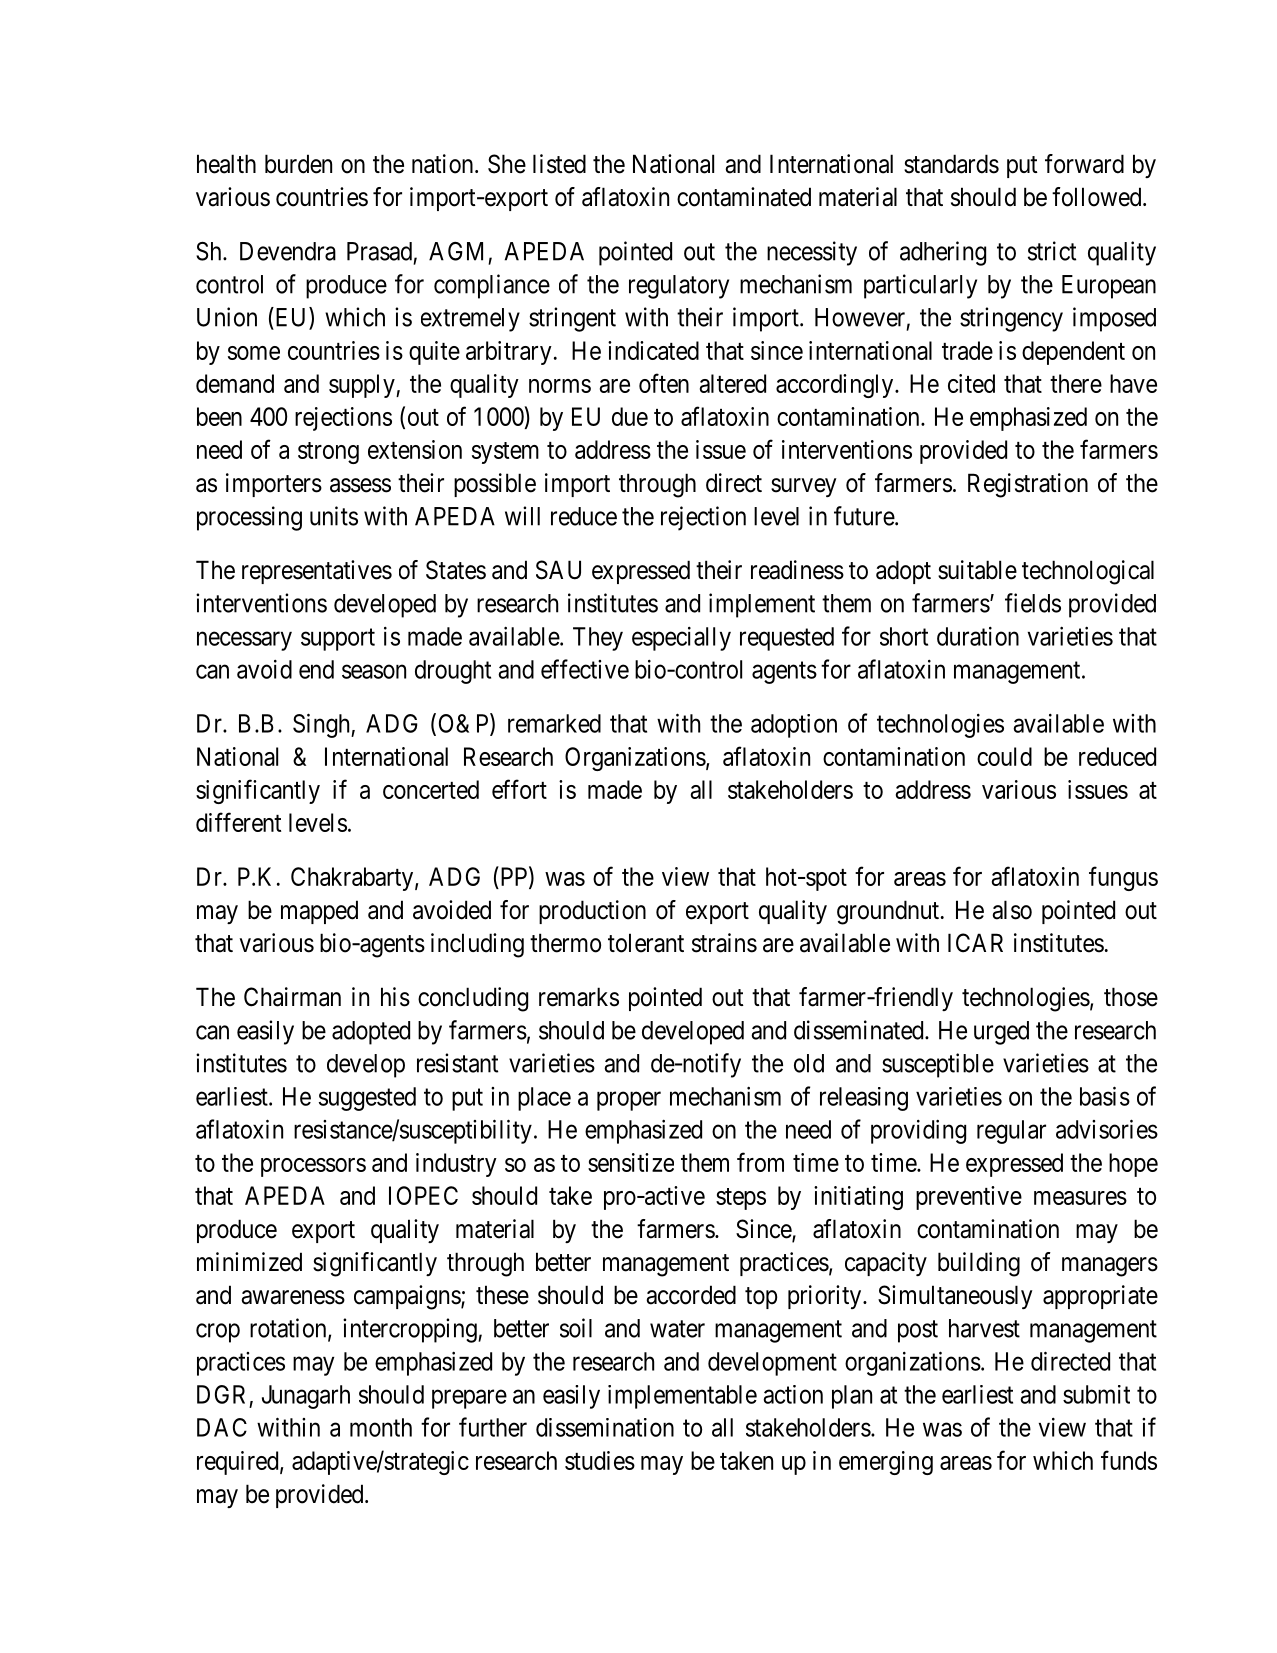 This document has height=1653, width=1277. I want to click on urged, so click(1001, 1033).
